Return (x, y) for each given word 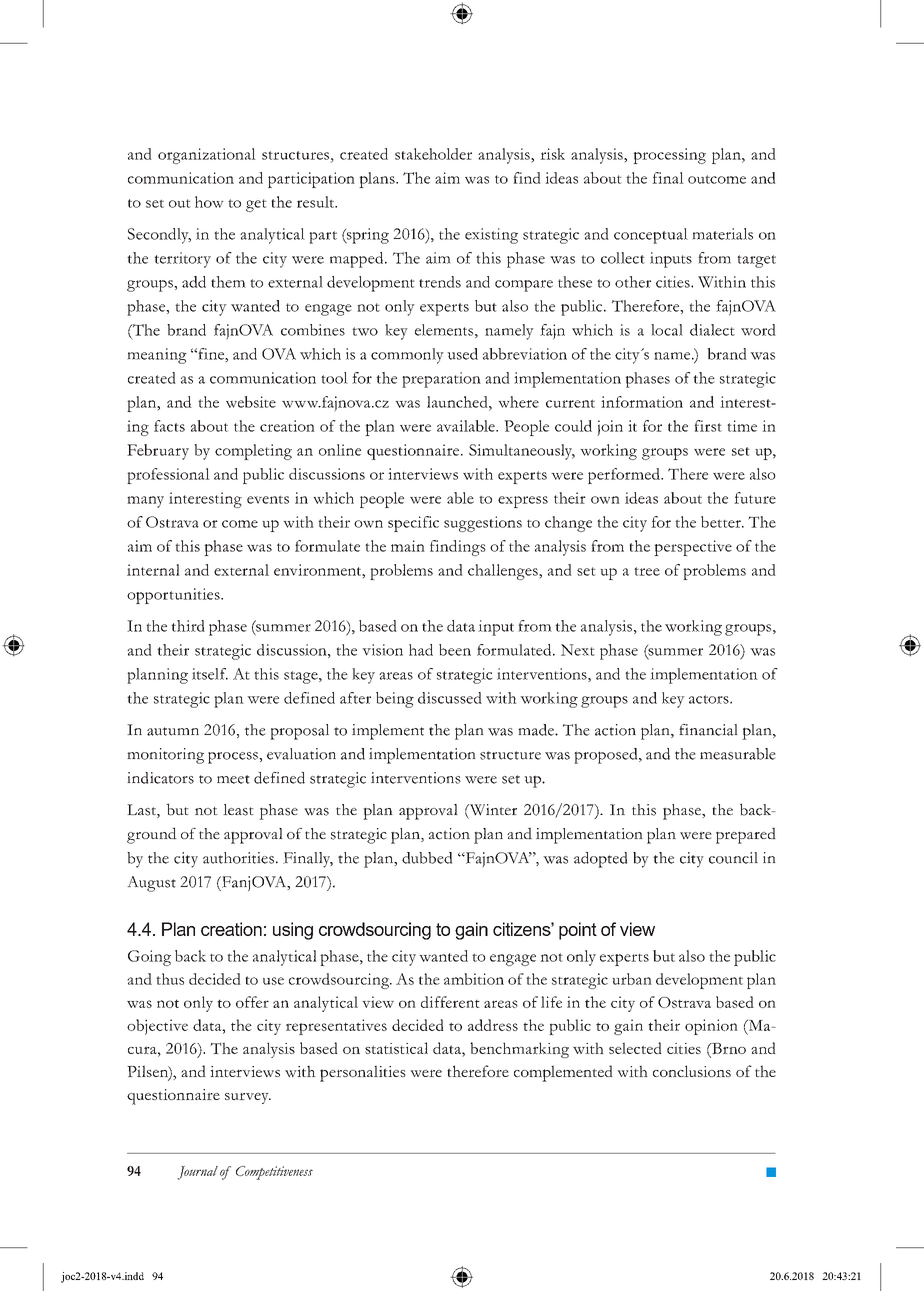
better (722, 522)
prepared (746, 835)
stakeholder (433, 154)
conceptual (651, 236)
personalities (363, 1073)
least (238, 810)
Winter (492, 810)
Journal (197, 1173)
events (268, 500)
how (209, 202)
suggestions (483, 524)
